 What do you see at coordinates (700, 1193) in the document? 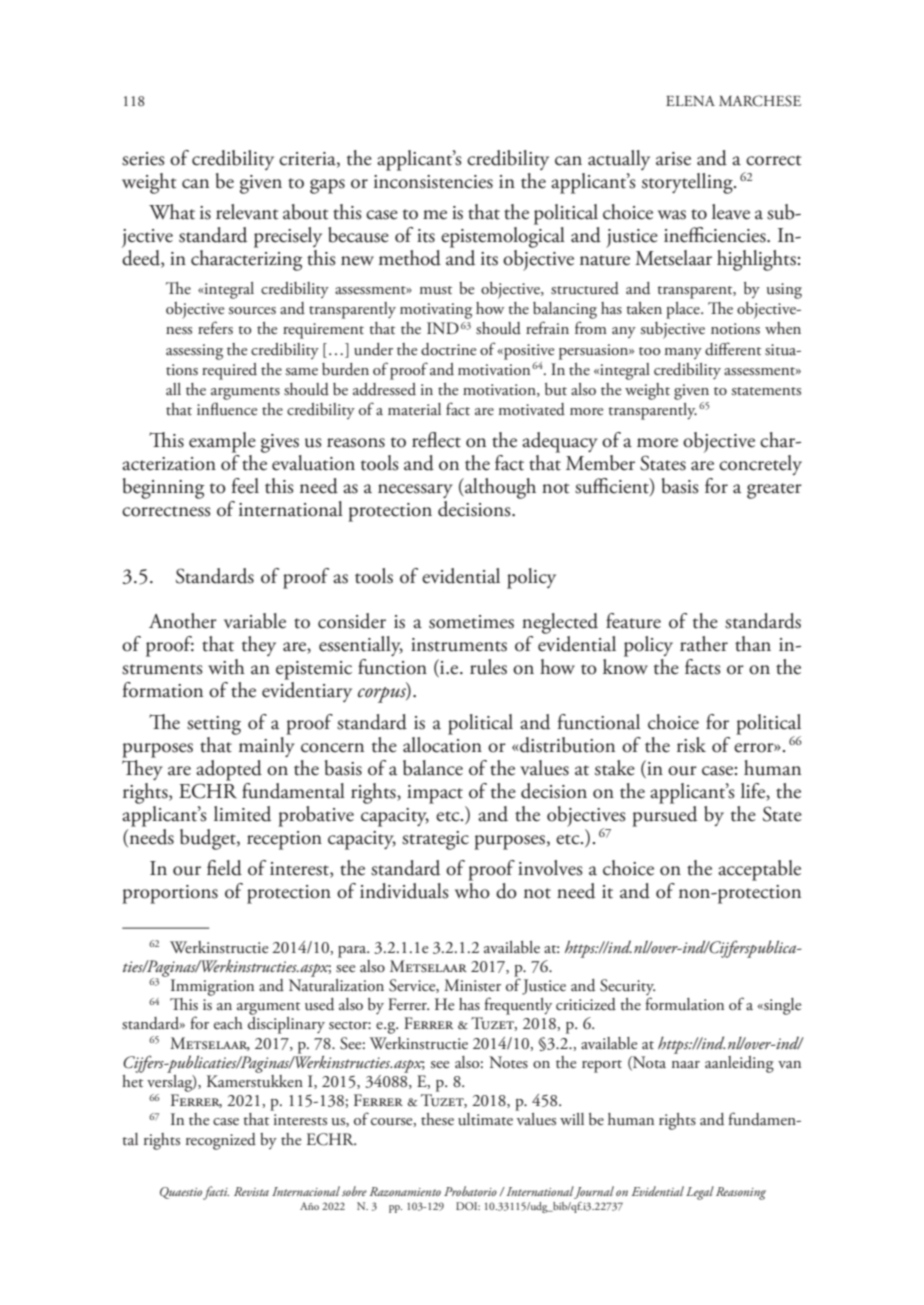
I see `Legal` at bounding box center [700, 1193].
